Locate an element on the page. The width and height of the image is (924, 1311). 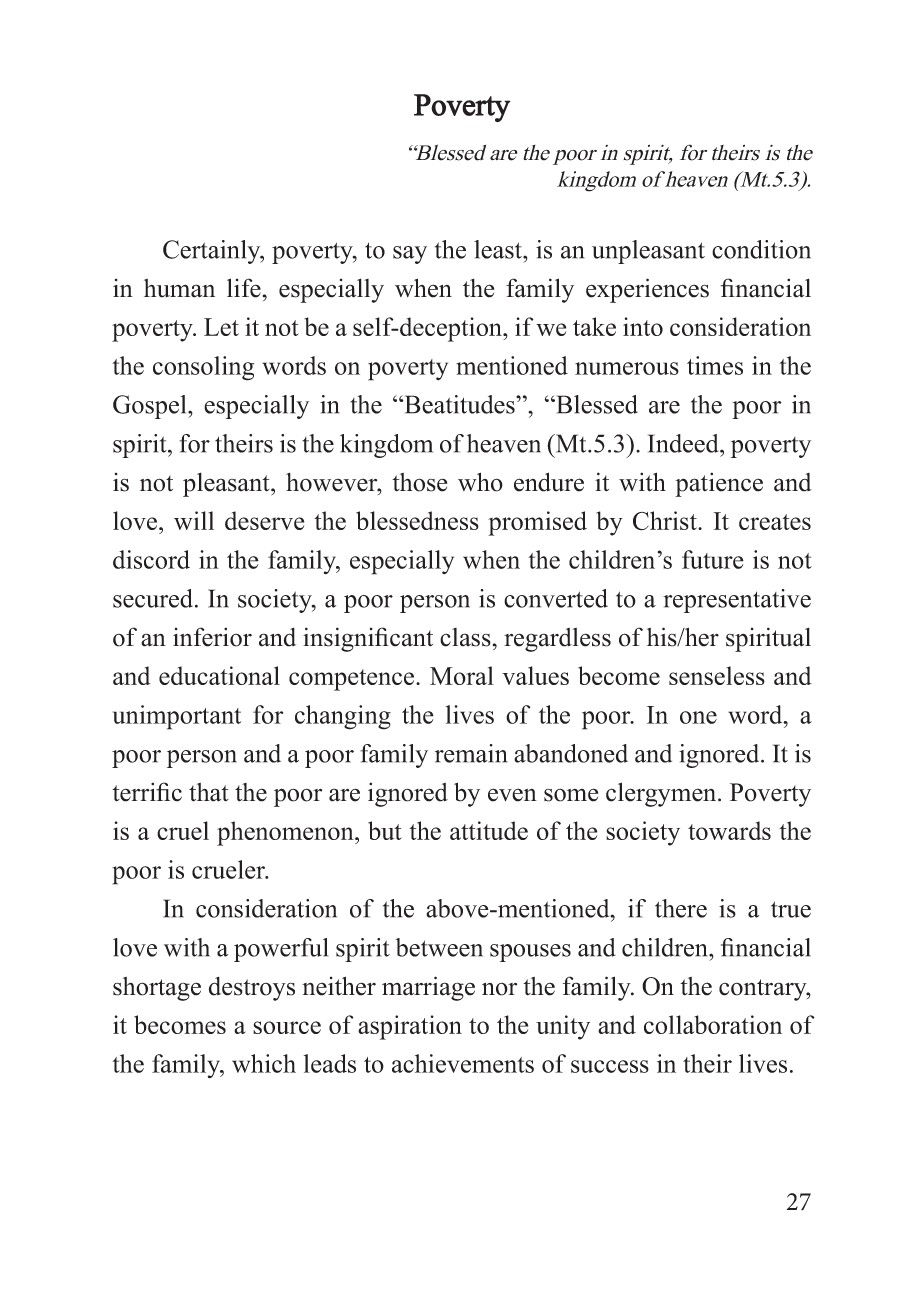
patience is located at coordinates (719, 484).
